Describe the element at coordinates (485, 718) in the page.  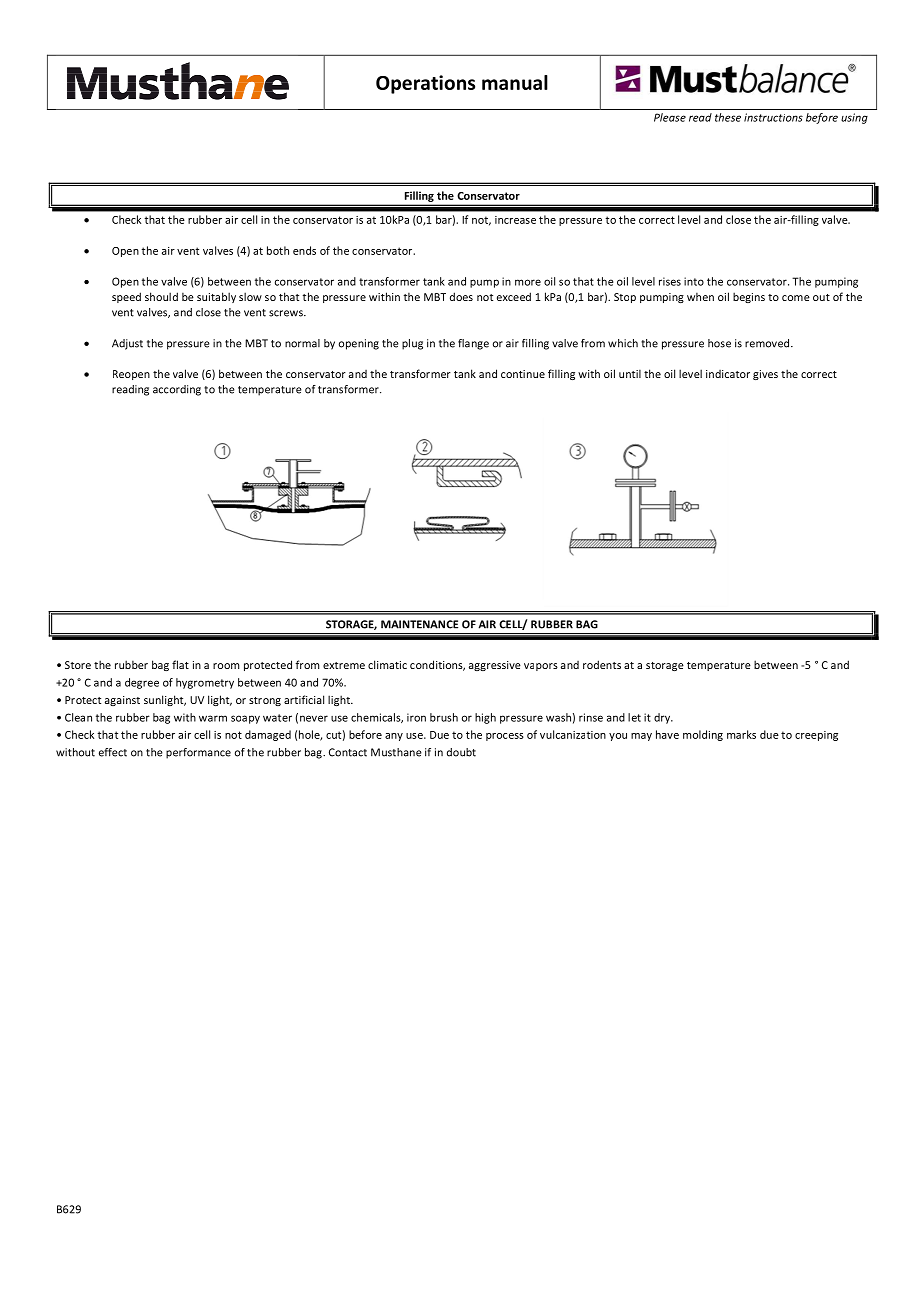
I see `high` at that location.
